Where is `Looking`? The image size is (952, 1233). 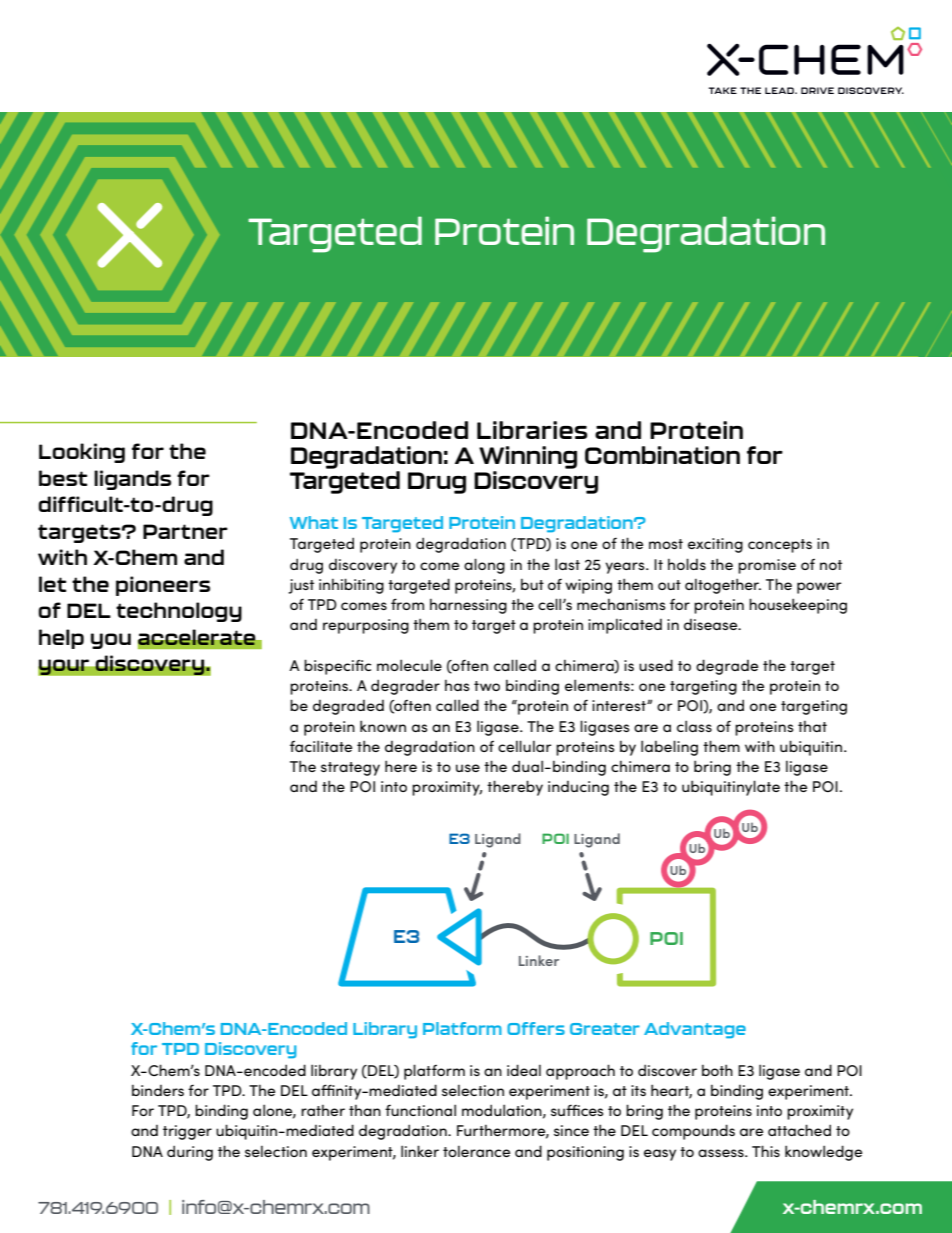 Looking is located at coordinates (82, 453).
